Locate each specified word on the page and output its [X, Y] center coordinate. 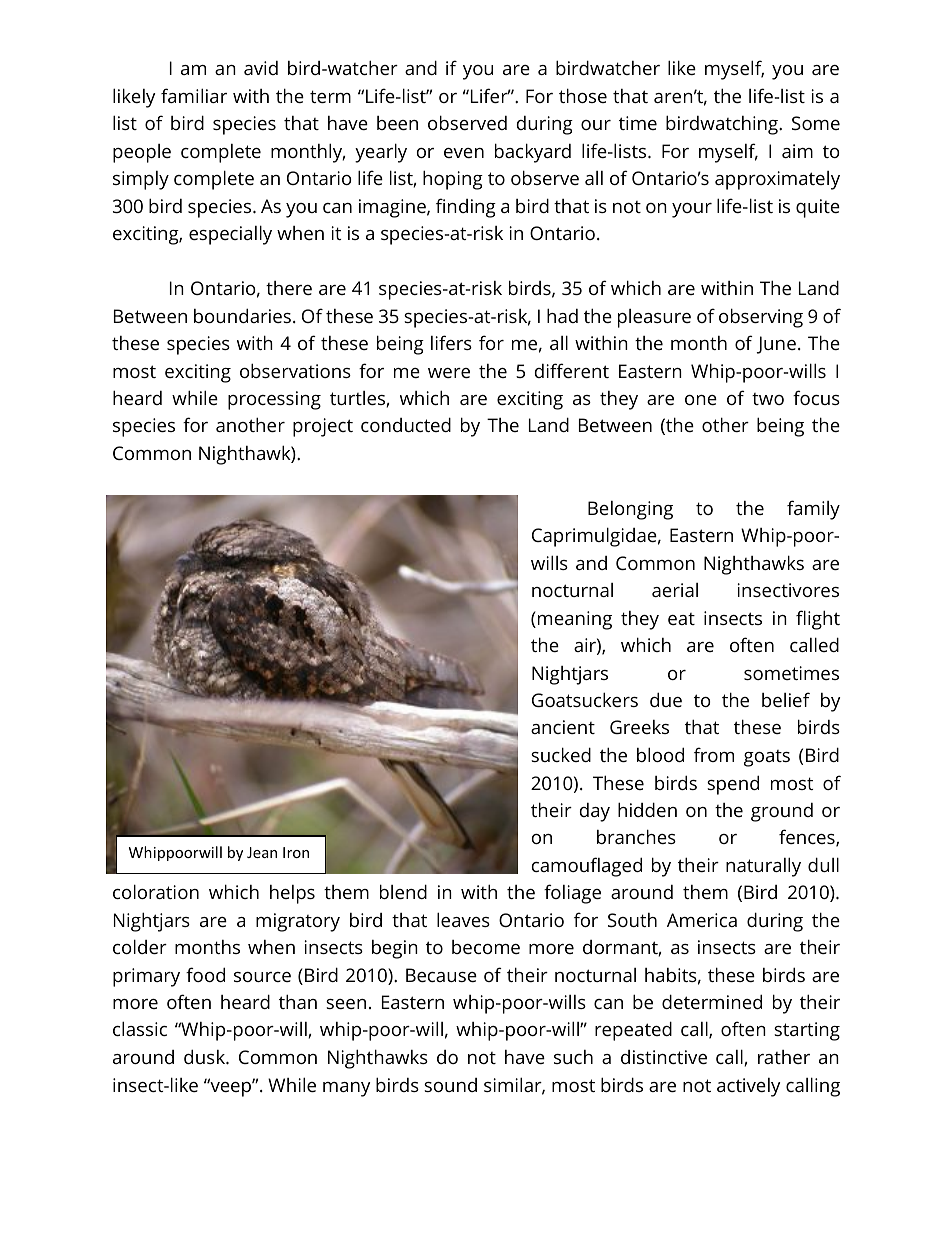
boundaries [242, 315]
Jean [262, 852]
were [449, 373]
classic [140, 1028]
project [323, 427]
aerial [675, 590]
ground [782, 812]
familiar [194, 95]
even [464, 153]
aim [797, 151]
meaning [575, 620]
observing [761, 318]
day [595, 812]
